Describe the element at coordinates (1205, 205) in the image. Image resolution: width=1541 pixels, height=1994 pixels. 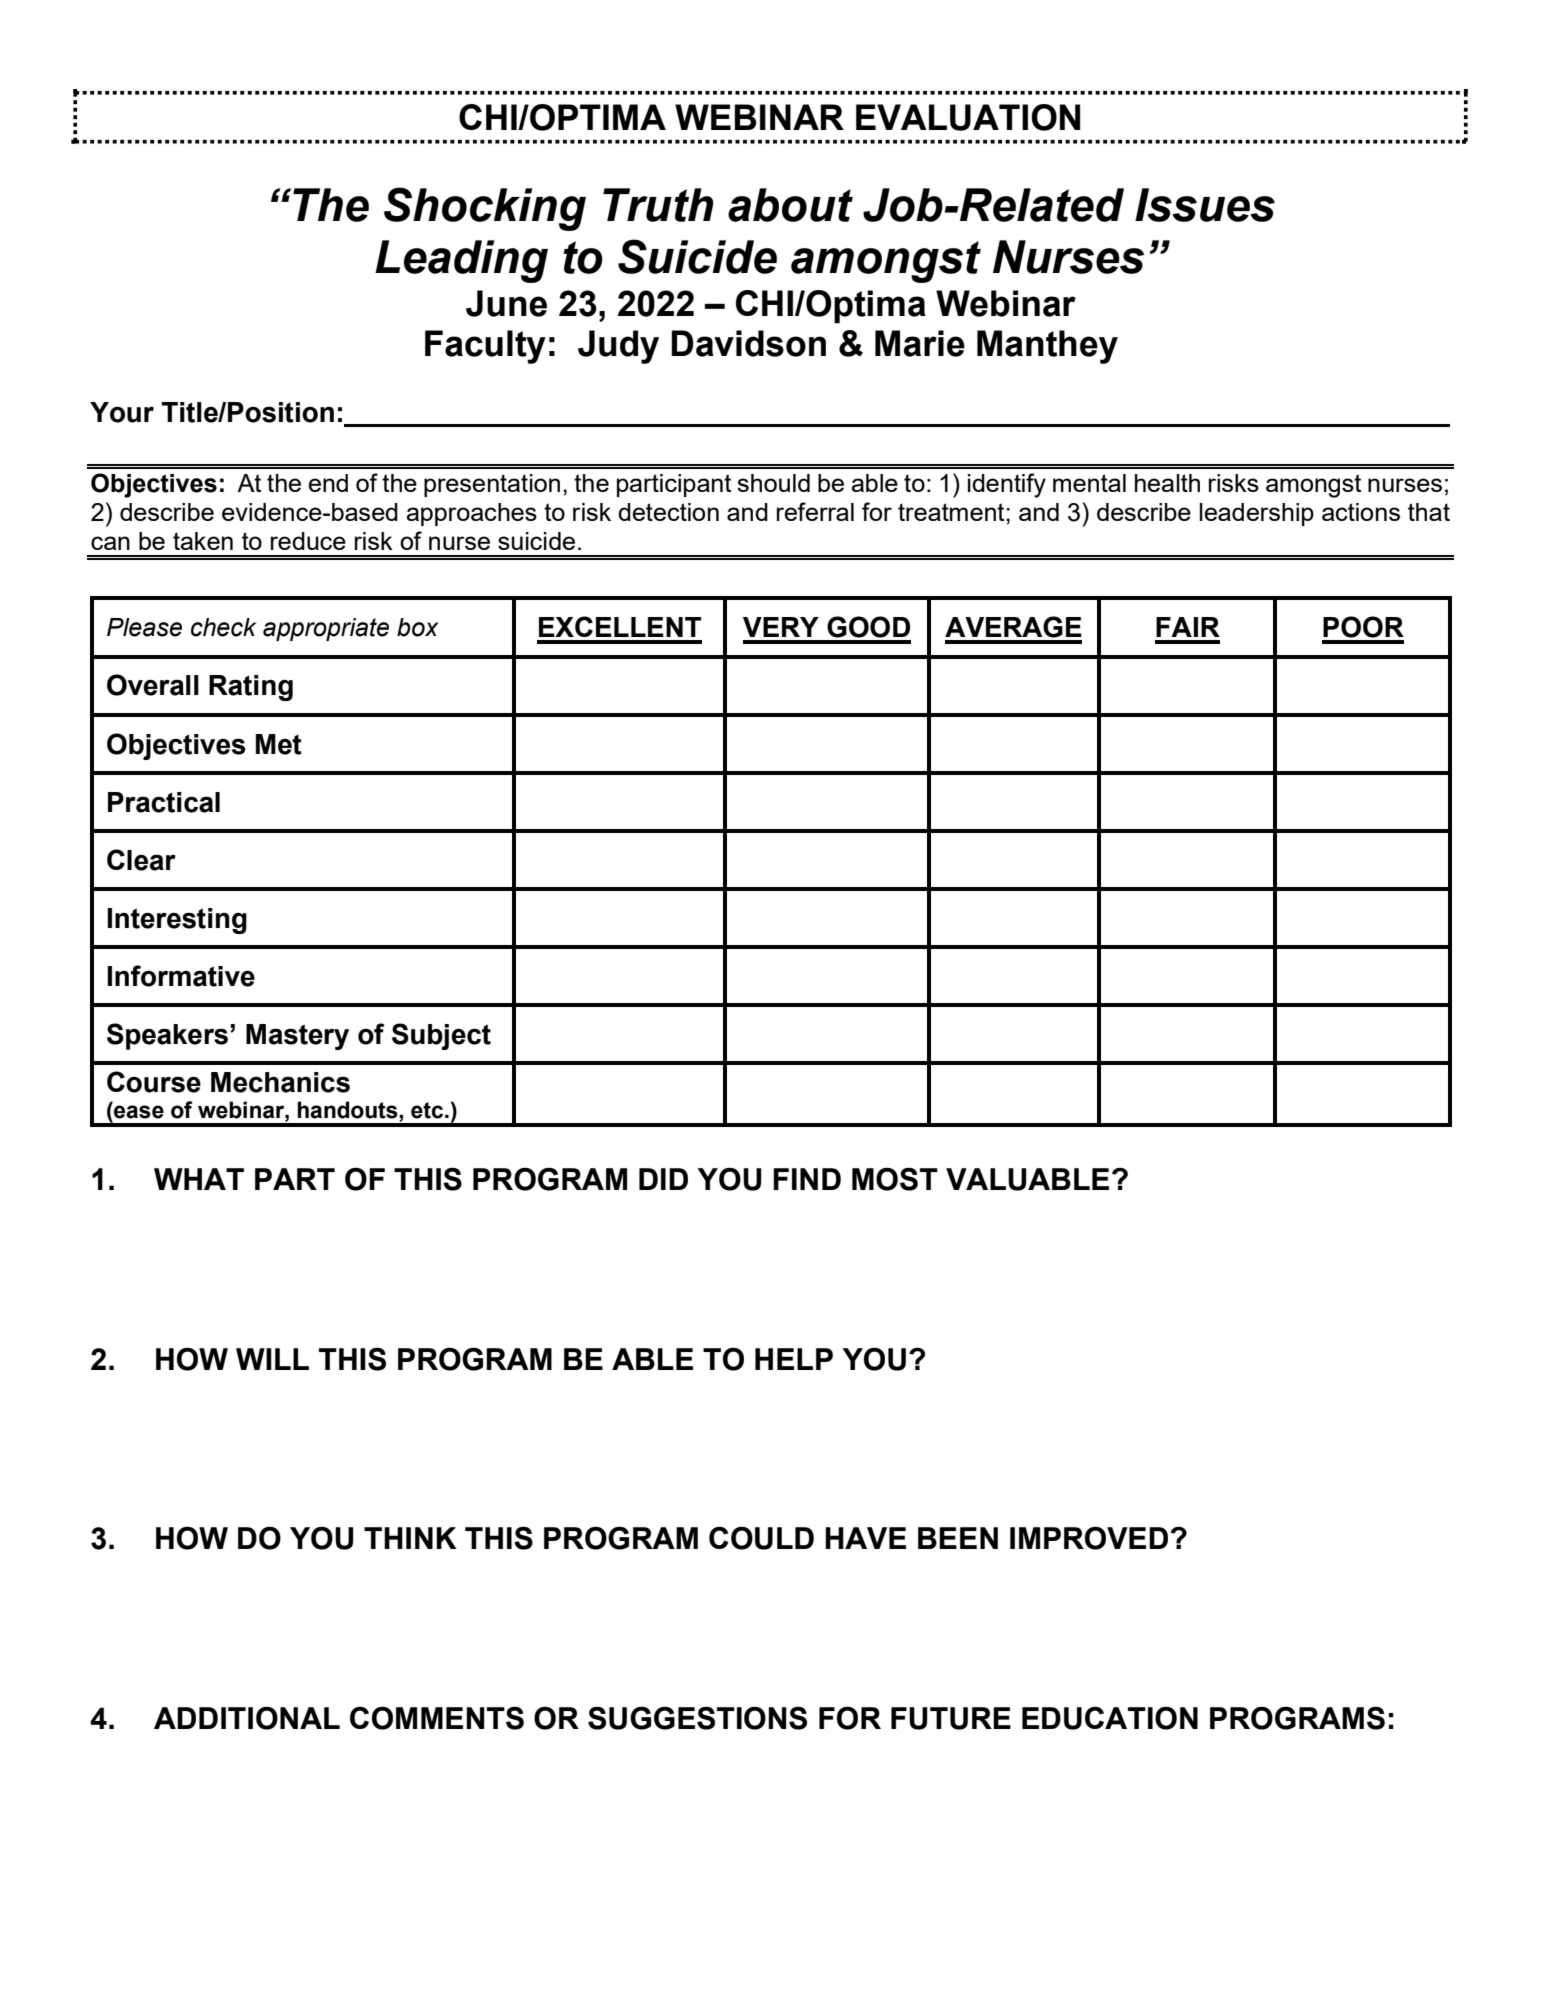
I see `Issues` at that location.
